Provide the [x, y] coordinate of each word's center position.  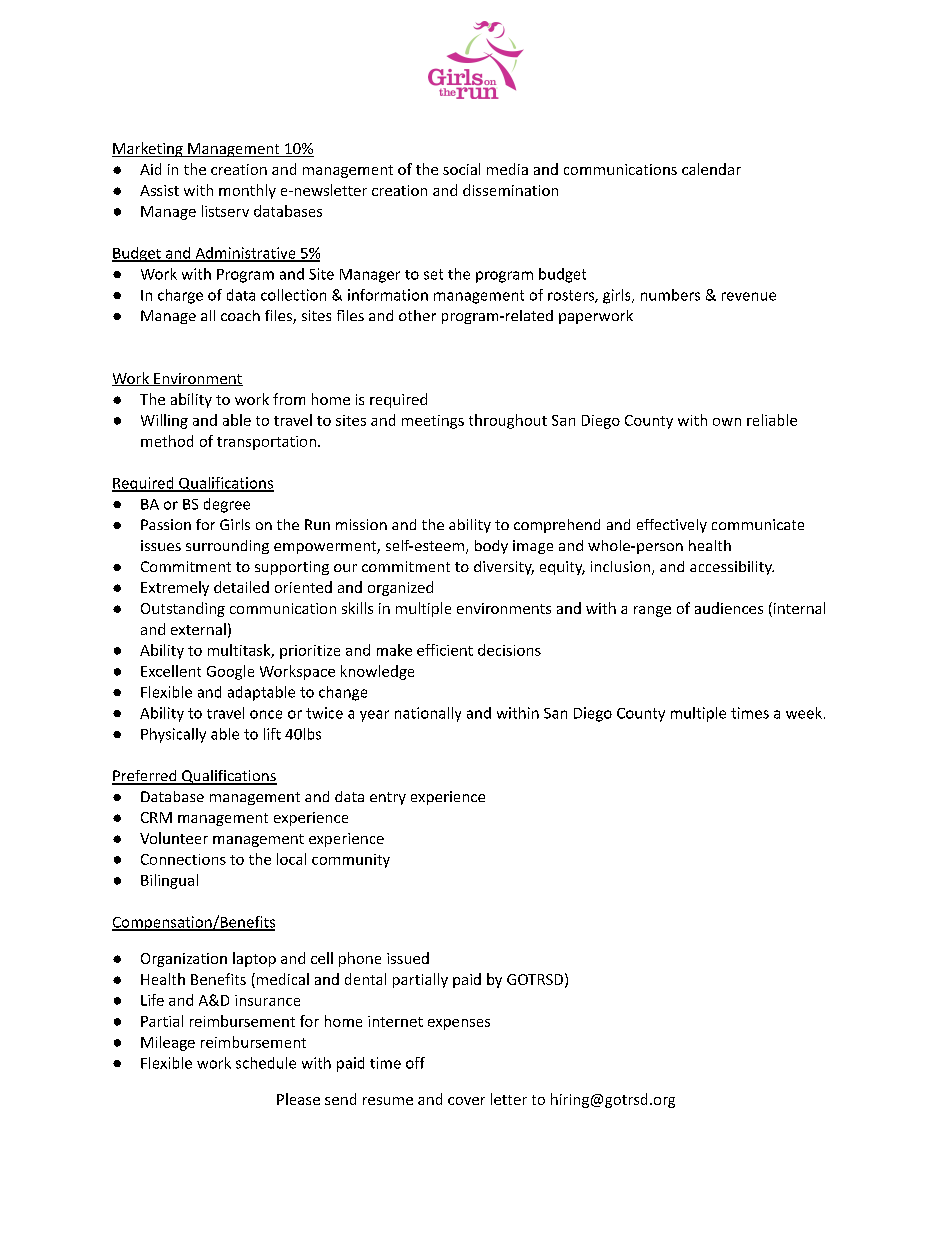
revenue [749, 296]
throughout [508, 421]
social [461, 169]
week [804, 713]
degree [227, 505]
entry [388, 798]
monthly [247, 191]
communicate [758, 524]
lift [272, 734]
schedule [266, 1063]
